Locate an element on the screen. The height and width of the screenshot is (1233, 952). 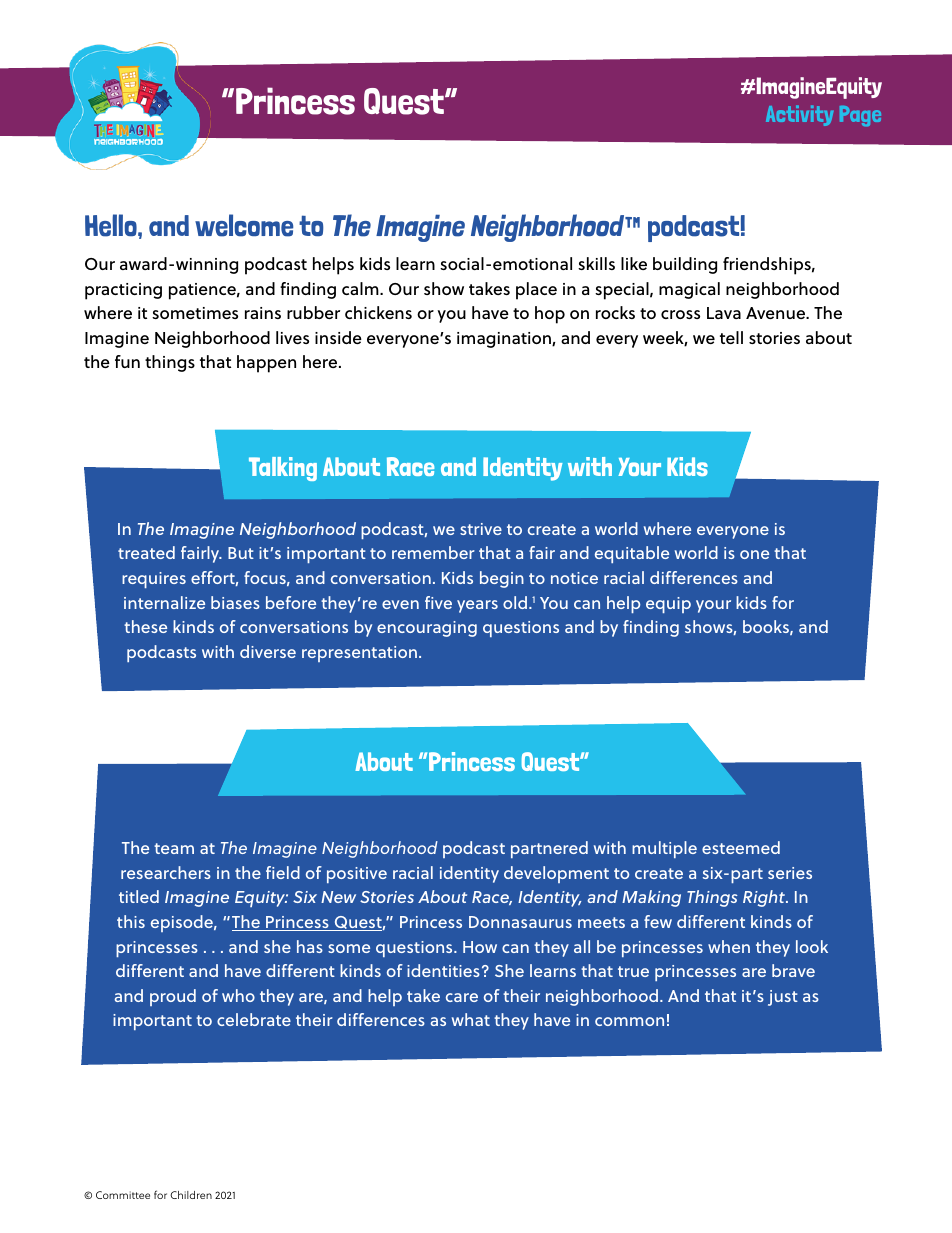
what is located at coordinates (471, 1019).
